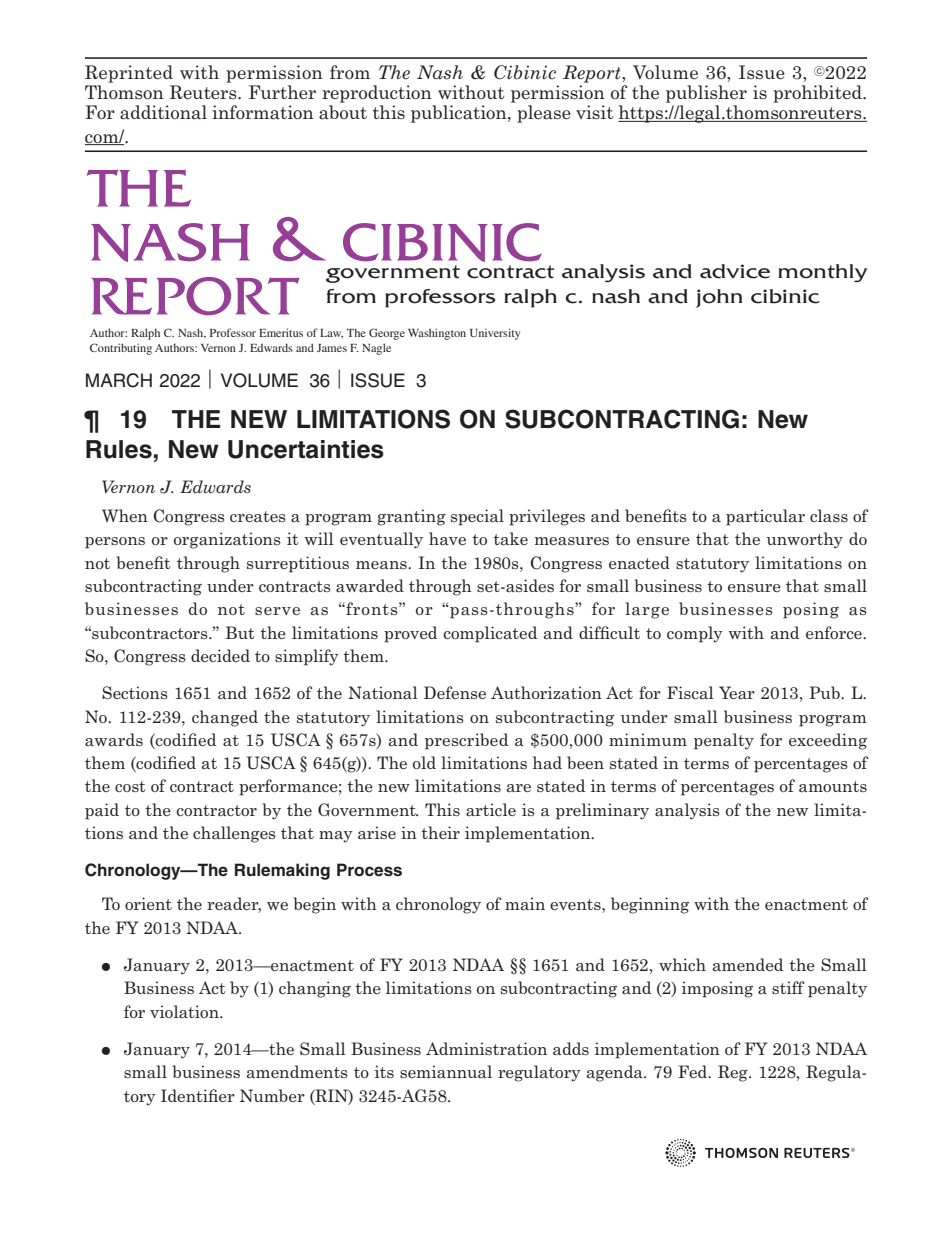 This document has width=952, height=1233. Describe the element at coordinates (833, 787) in the document. I see `amounts` at that location.
